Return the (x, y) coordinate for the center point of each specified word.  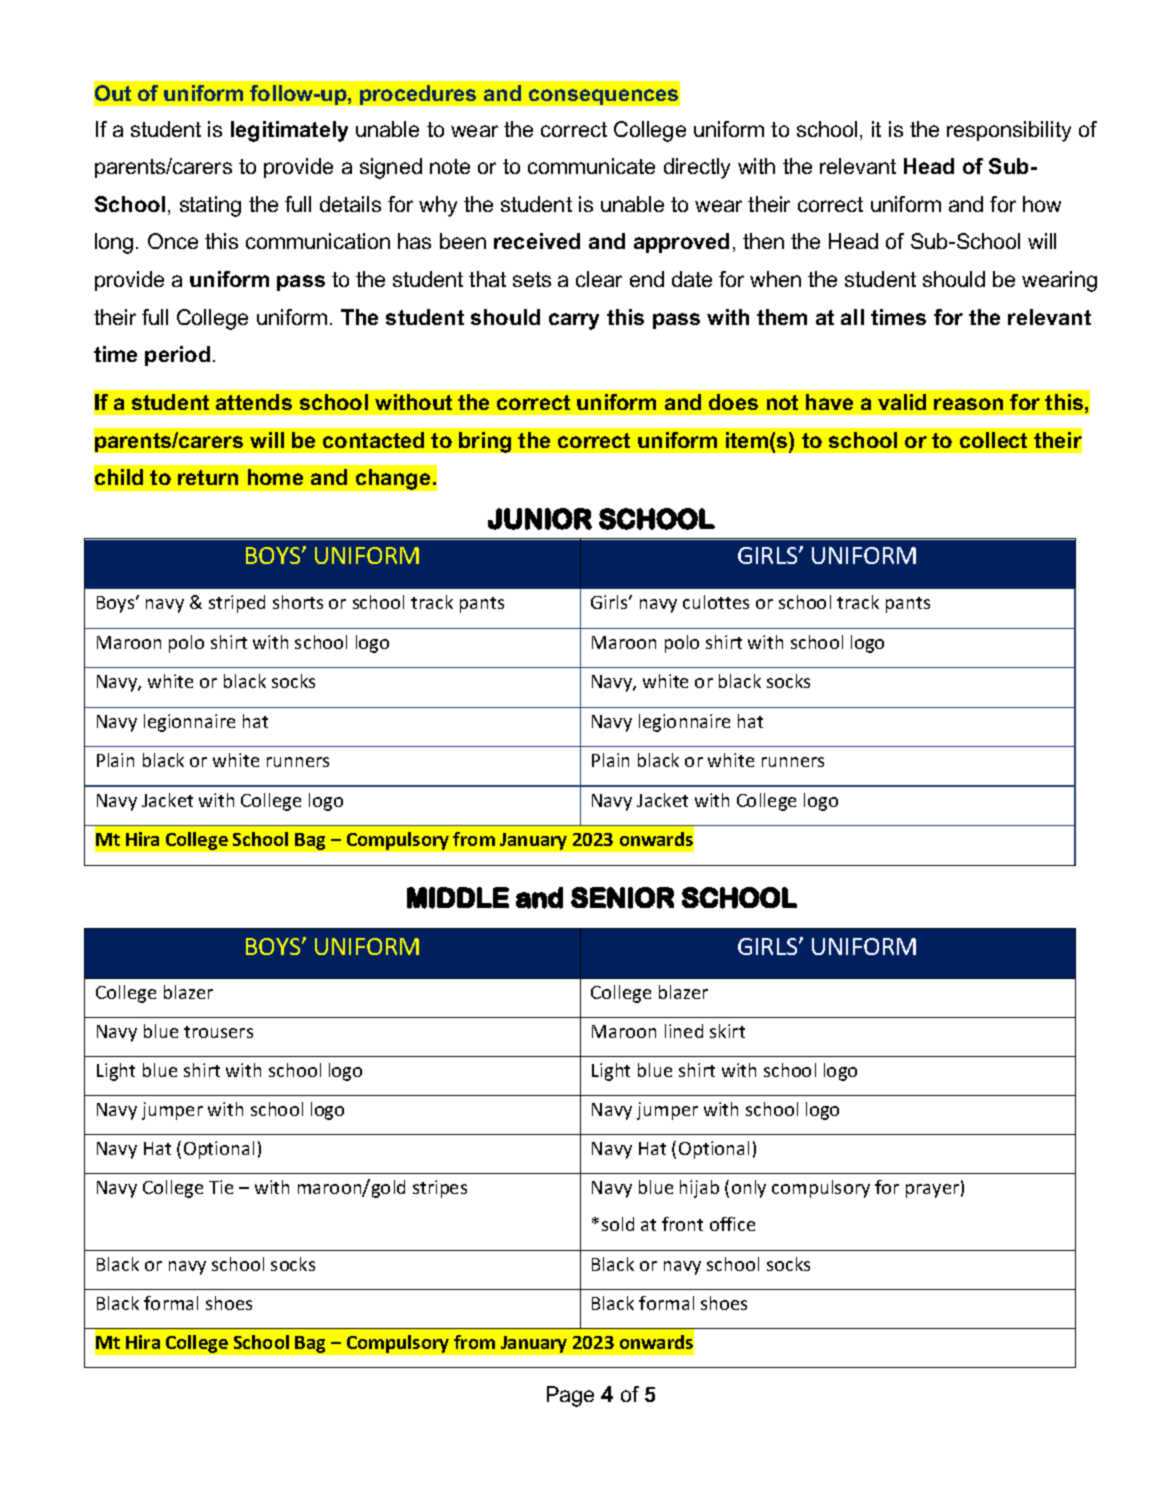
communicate (591, 166)
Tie (221, 1187)
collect (993, 440)
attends (254, 402)
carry (574, 321)
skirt (727, 1031)
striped (237, 604)
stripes (440, 1189)
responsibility (1009, 131)
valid (902, 402)
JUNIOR (540, 519)
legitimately (289, 131)
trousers (218, 1032)
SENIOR (622, 898)
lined (684, 1031)
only (749, 1189)
